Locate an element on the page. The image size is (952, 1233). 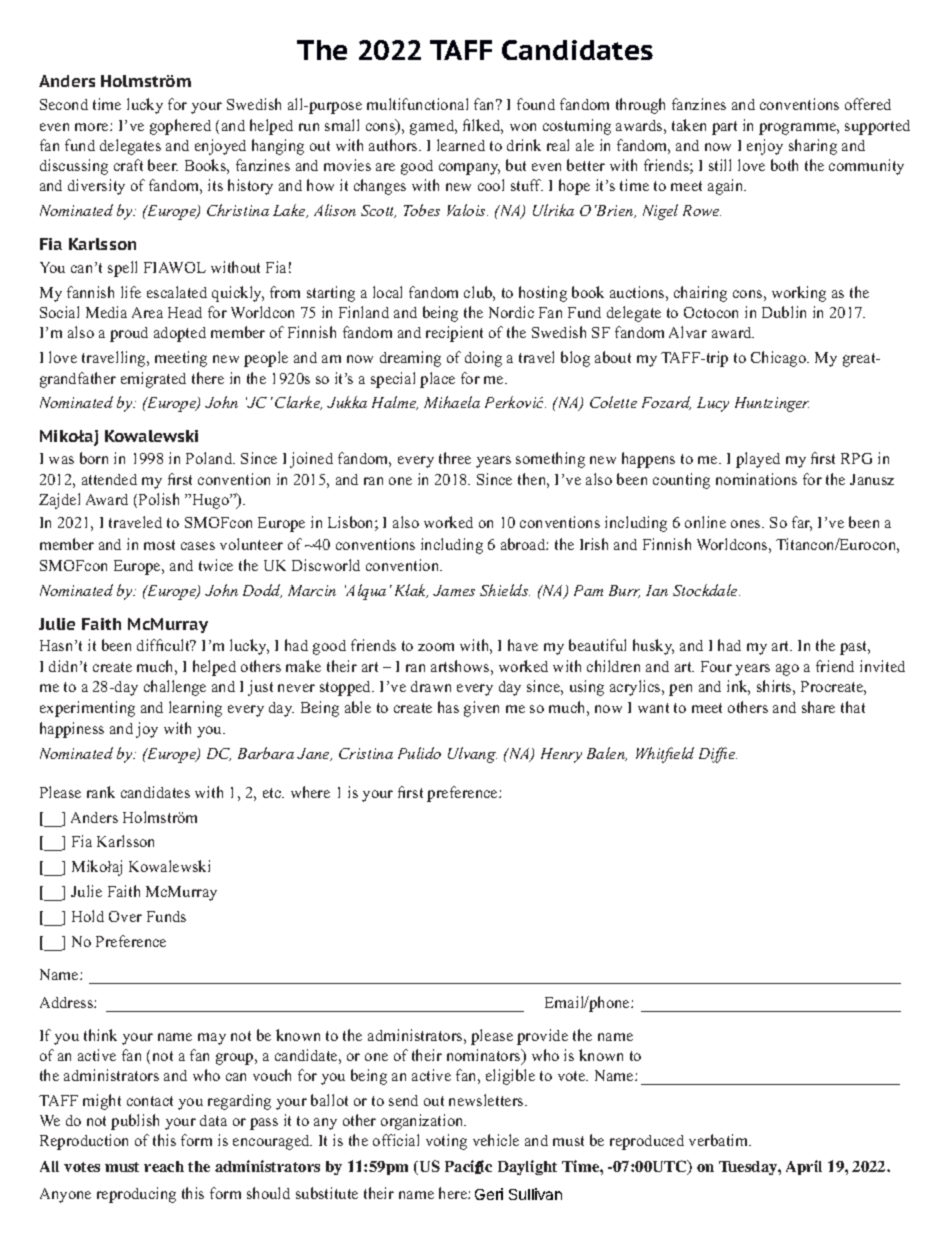
April is located at coordinates (804, 1167).
